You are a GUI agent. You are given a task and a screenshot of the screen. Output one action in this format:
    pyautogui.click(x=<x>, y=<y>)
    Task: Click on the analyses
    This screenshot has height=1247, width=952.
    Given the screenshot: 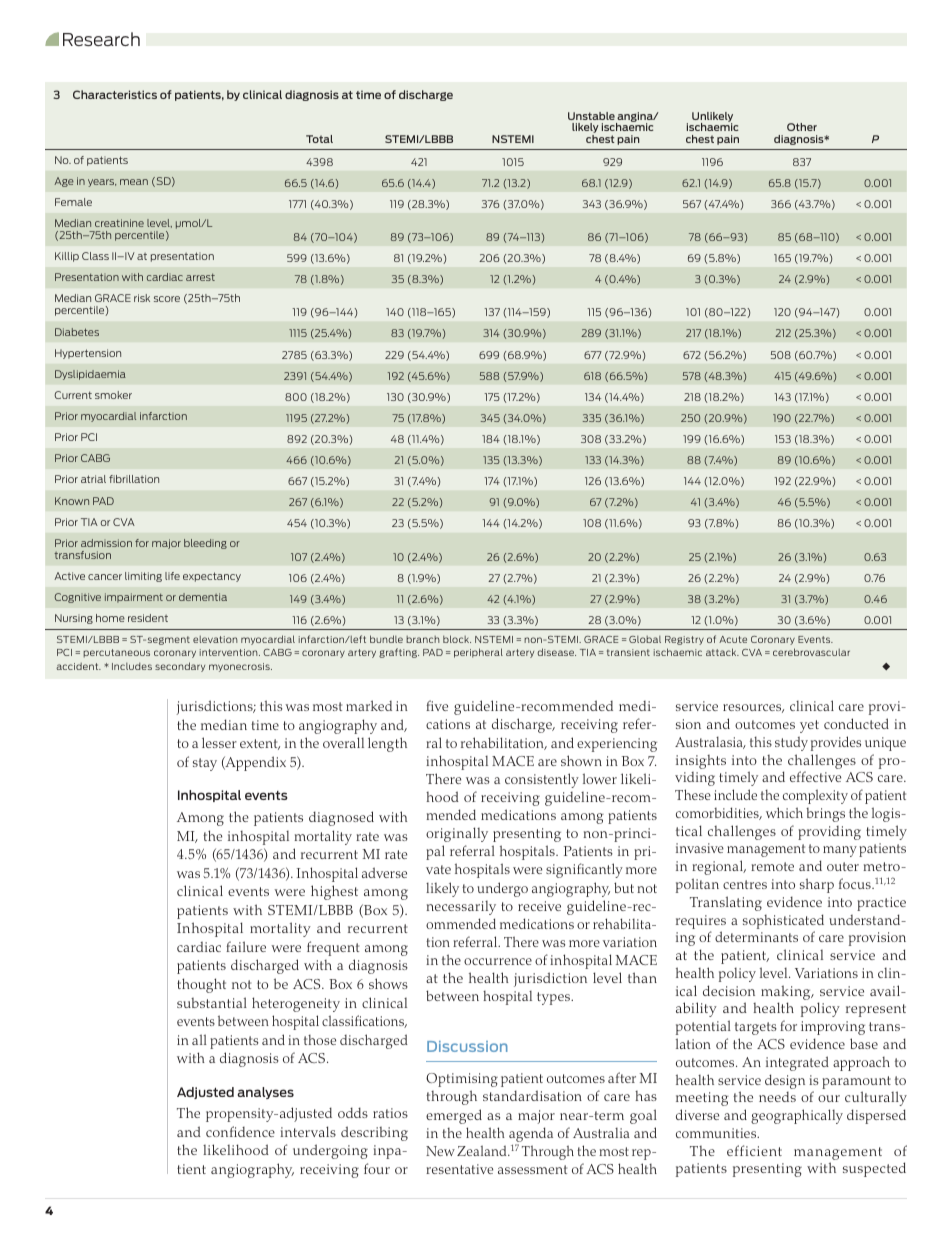 What is the action you would take?
    pyautogui.click(x=265, y=1093)
